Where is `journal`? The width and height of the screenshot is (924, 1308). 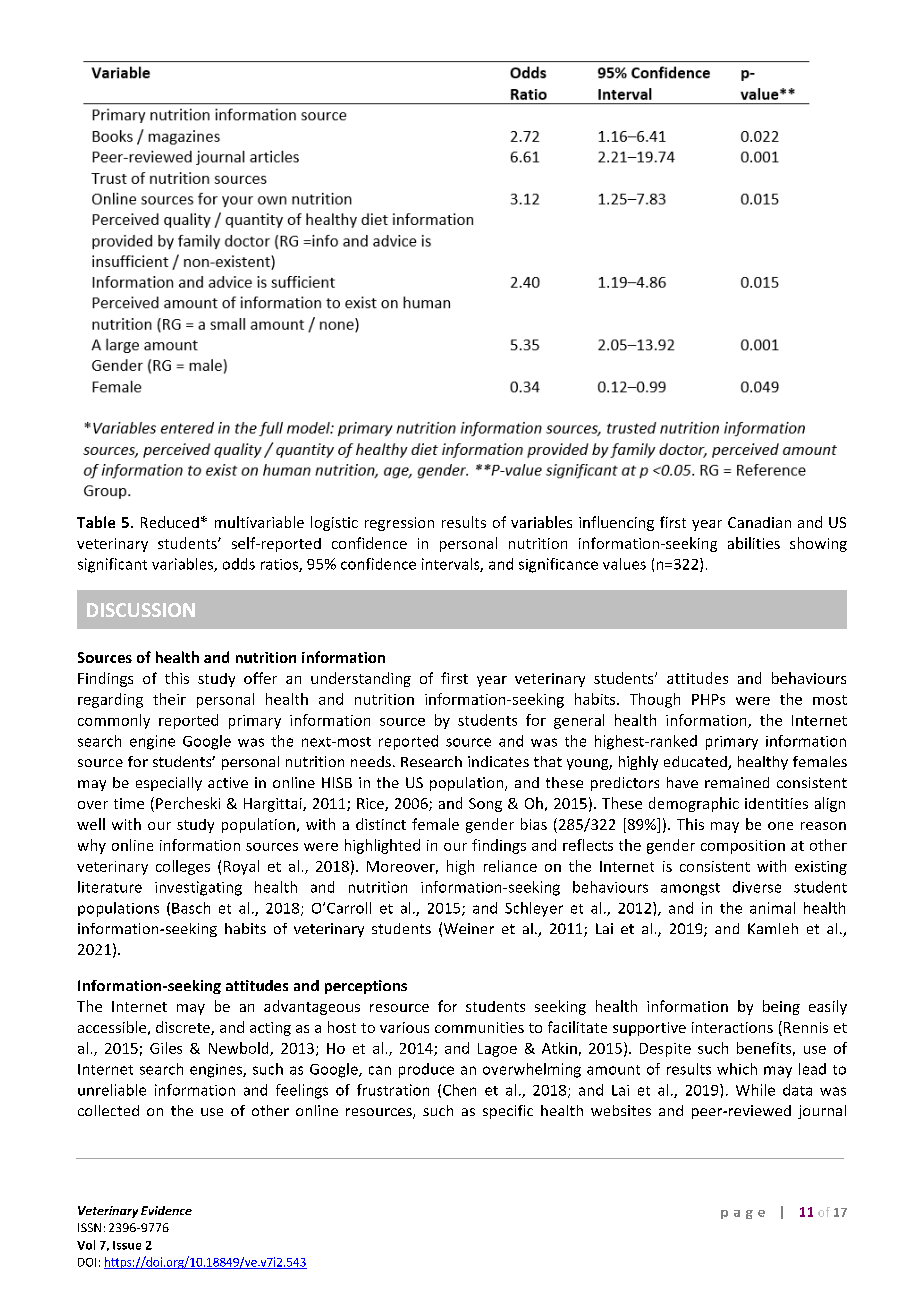 journal is located at coordinates (822, 1112).
